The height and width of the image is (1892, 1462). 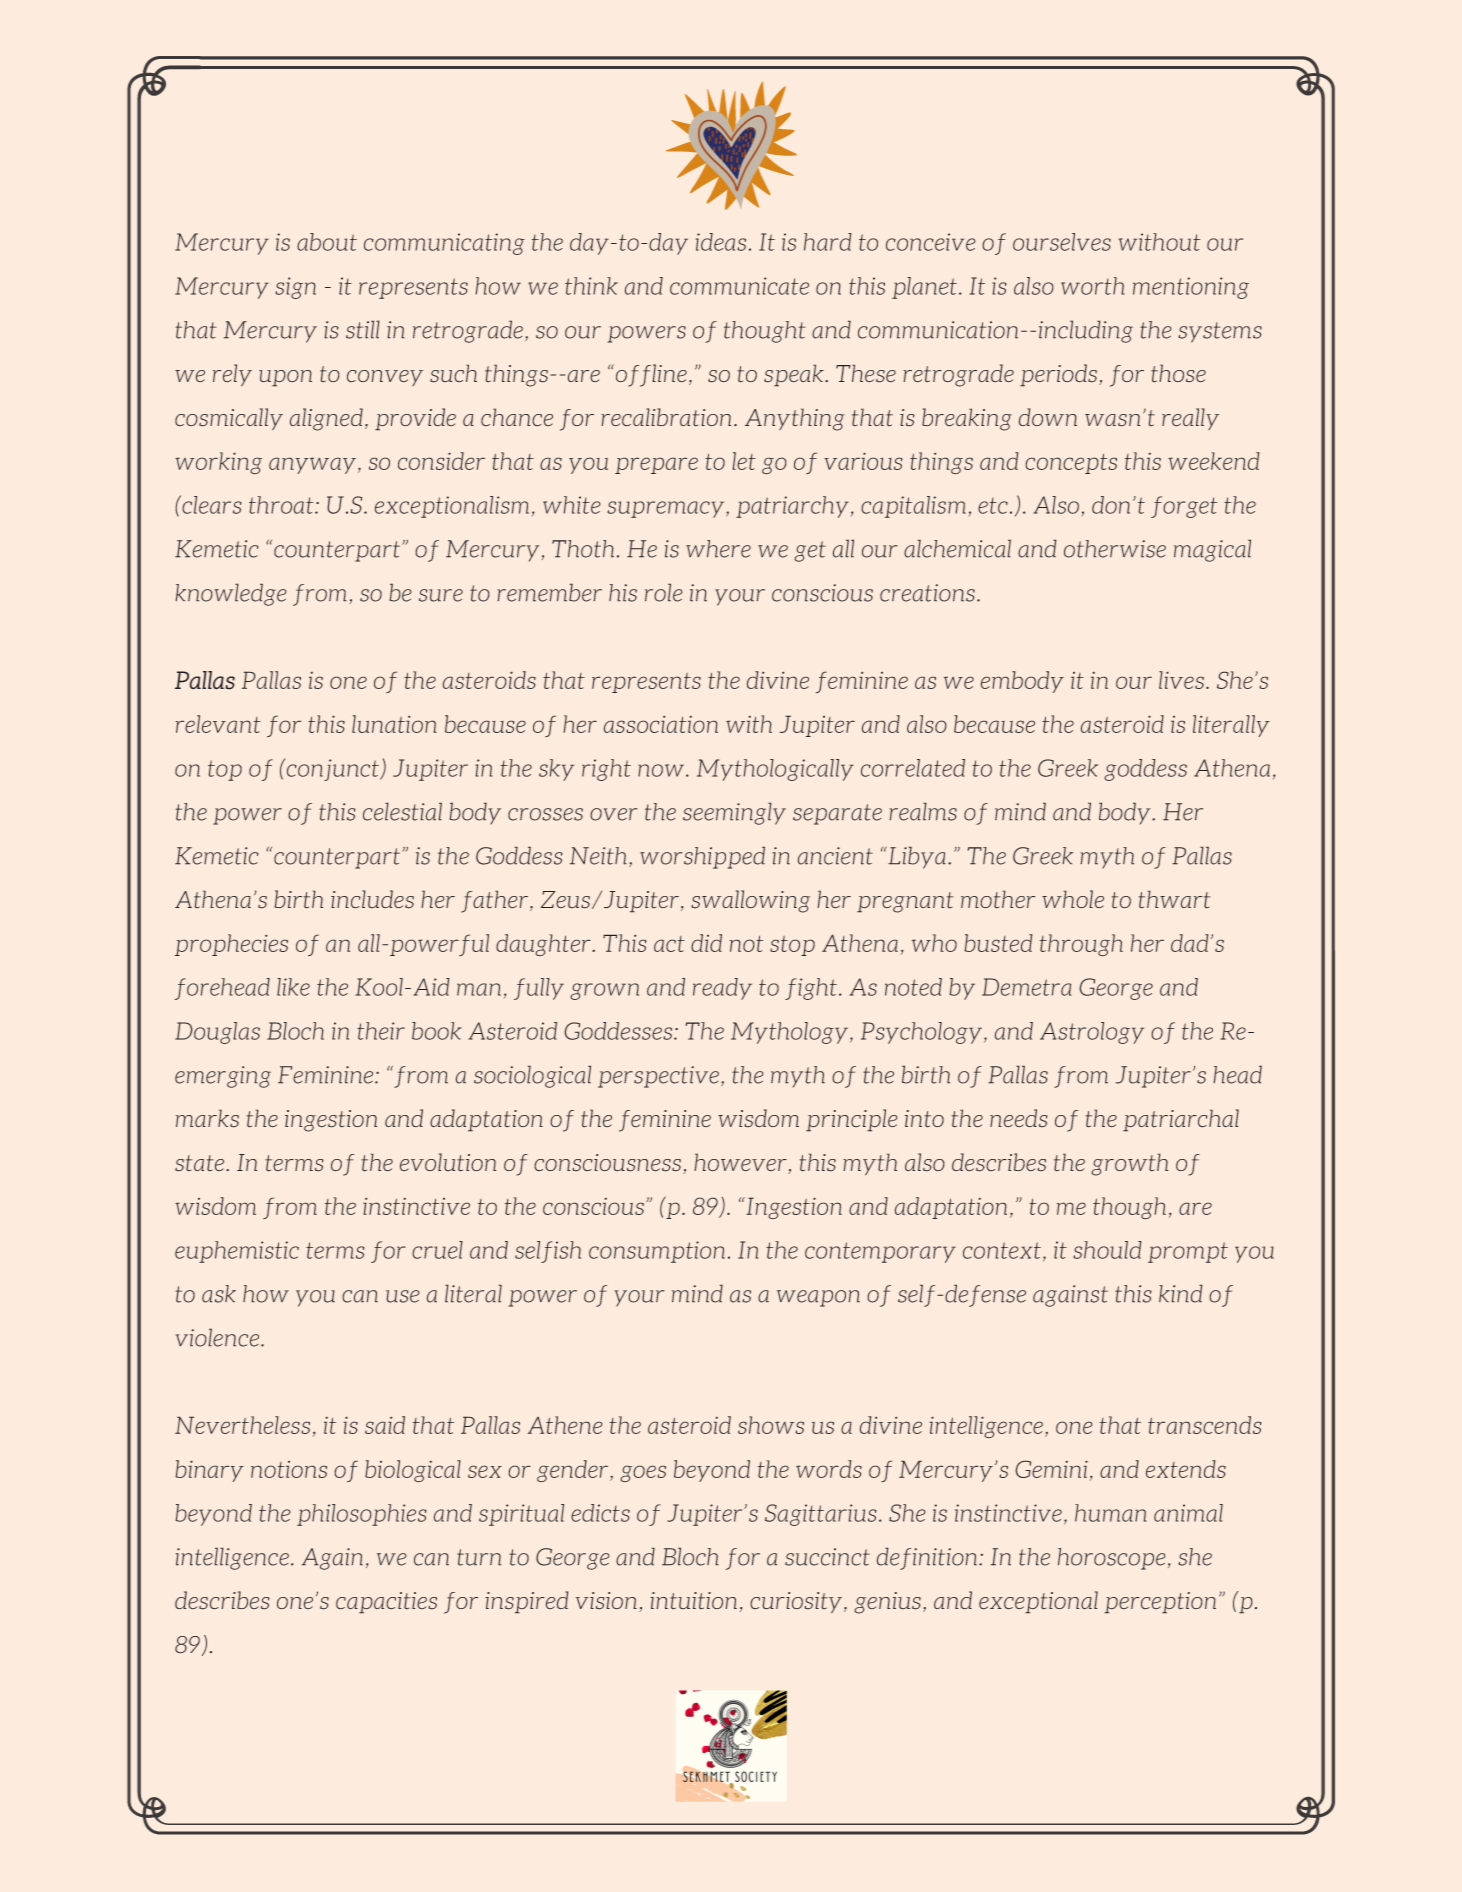 I want to click on through, so click(x=1081, y=945).
